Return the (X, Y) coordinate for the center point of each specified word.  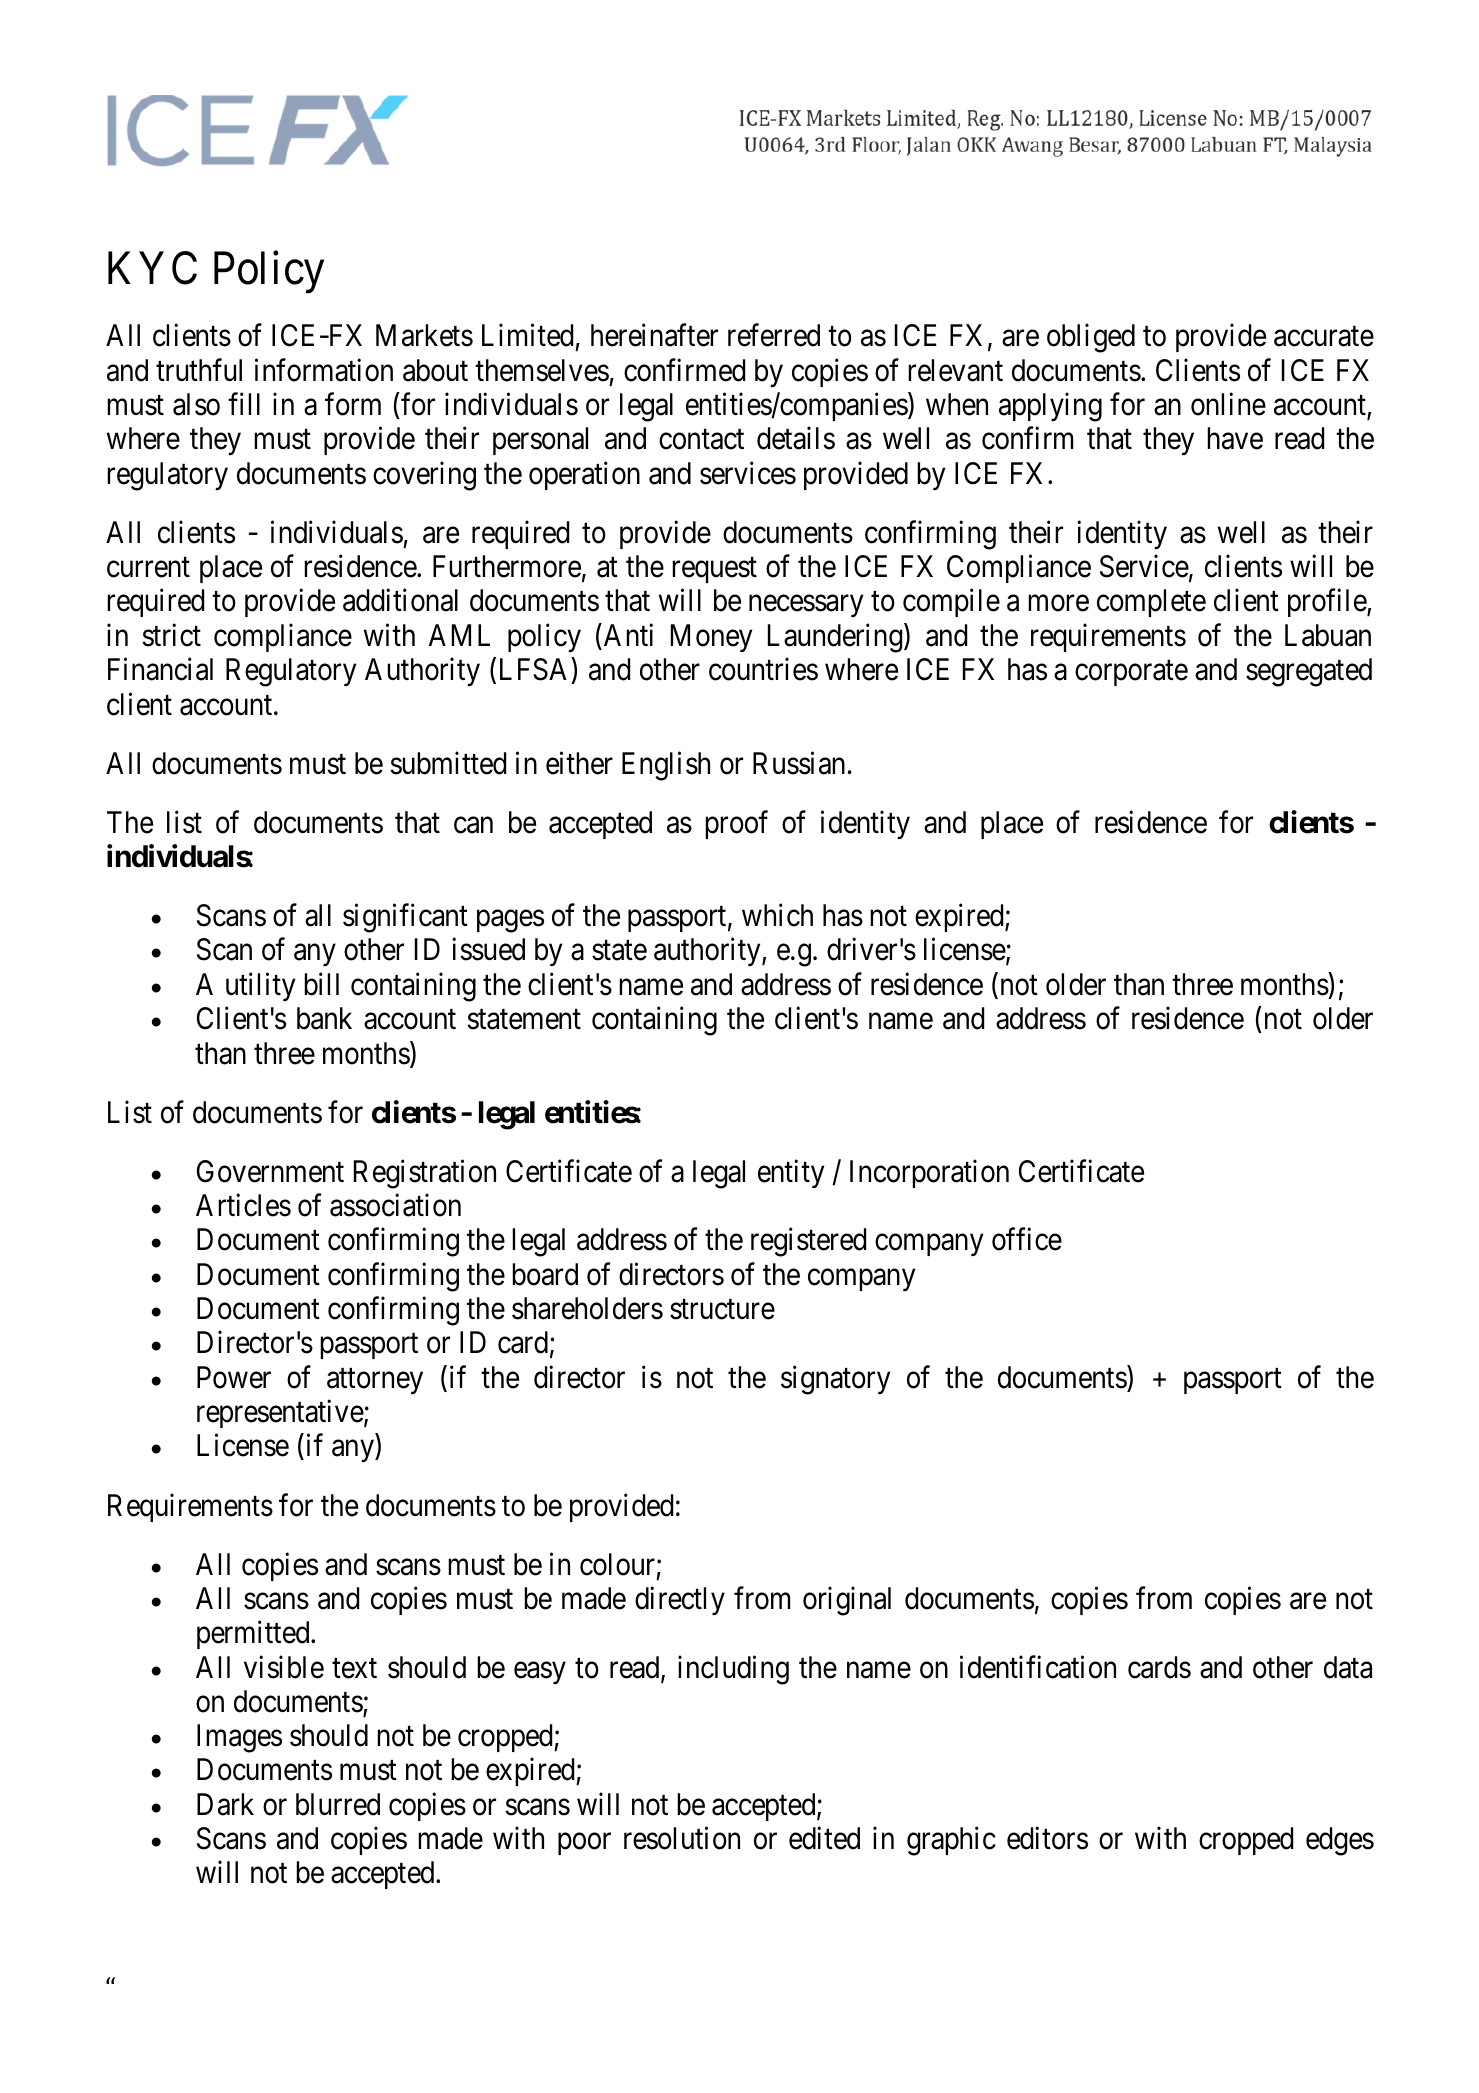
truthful (199, 369)
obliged (1091, 338)
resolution (682, 1838)
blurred (338, 1804)
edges (1340, 1841)
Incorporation (929, 1173)
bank (324, 1018)
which (777, 915)
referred (774, 335)
